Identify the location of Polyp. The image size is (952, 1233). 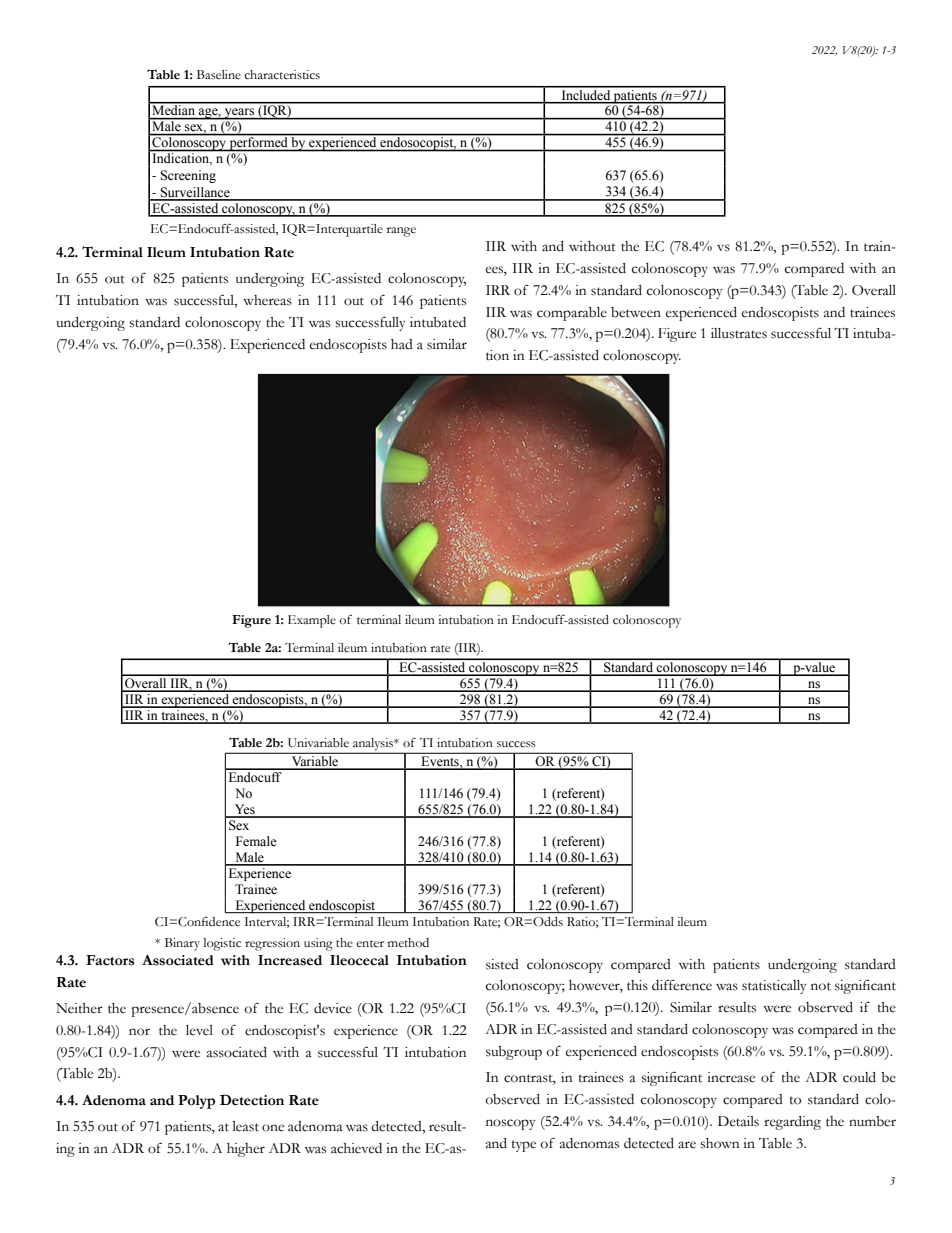
(196, 1102).
